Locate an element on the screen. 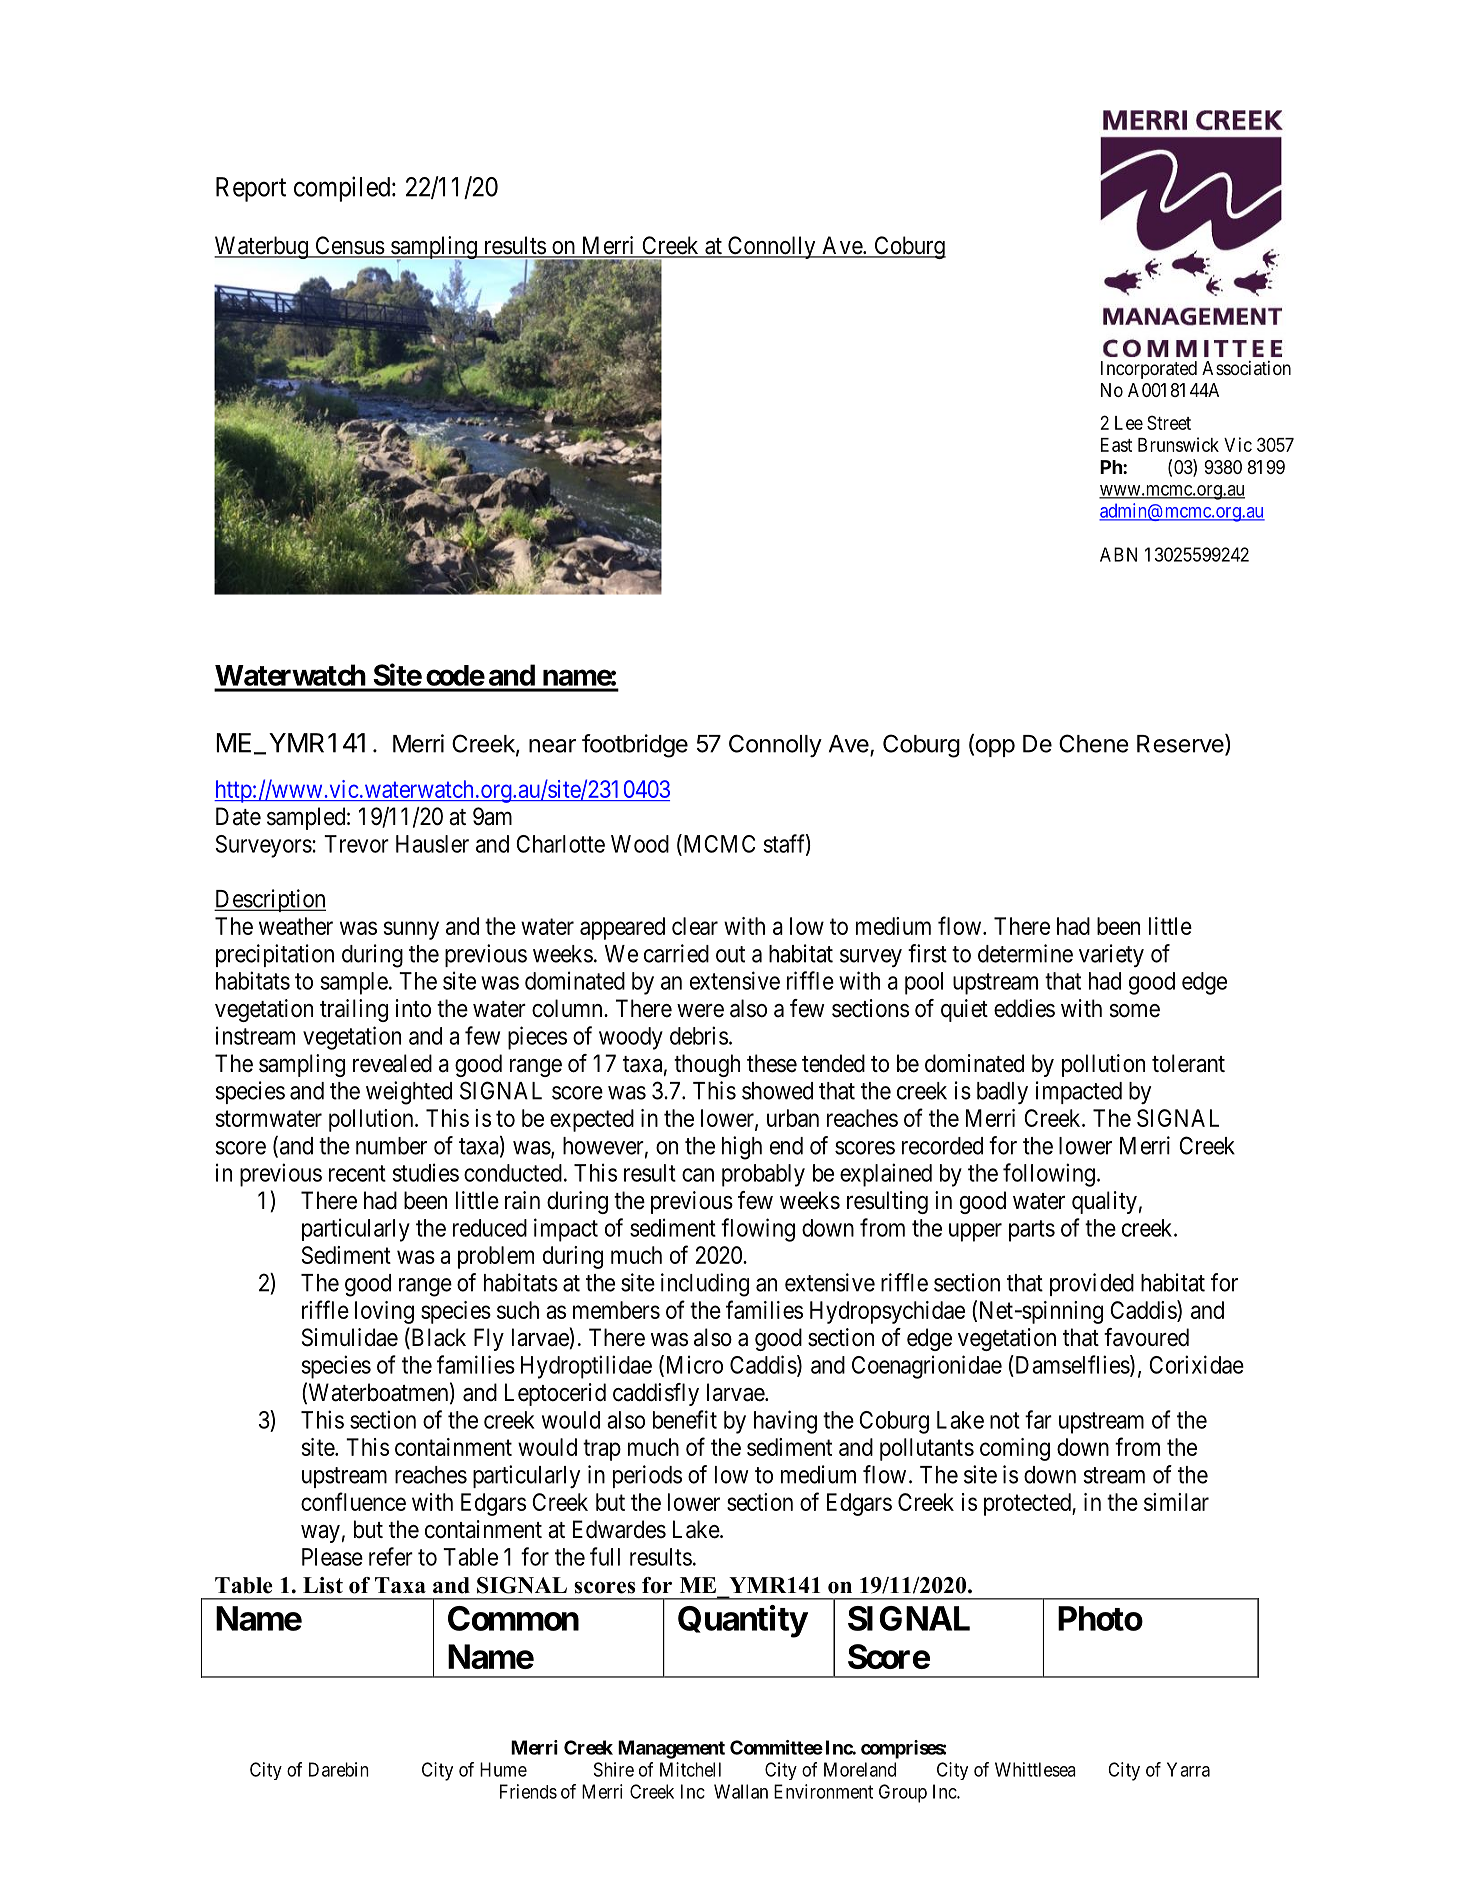  Reserve is located at coordinates (1181, 744).
